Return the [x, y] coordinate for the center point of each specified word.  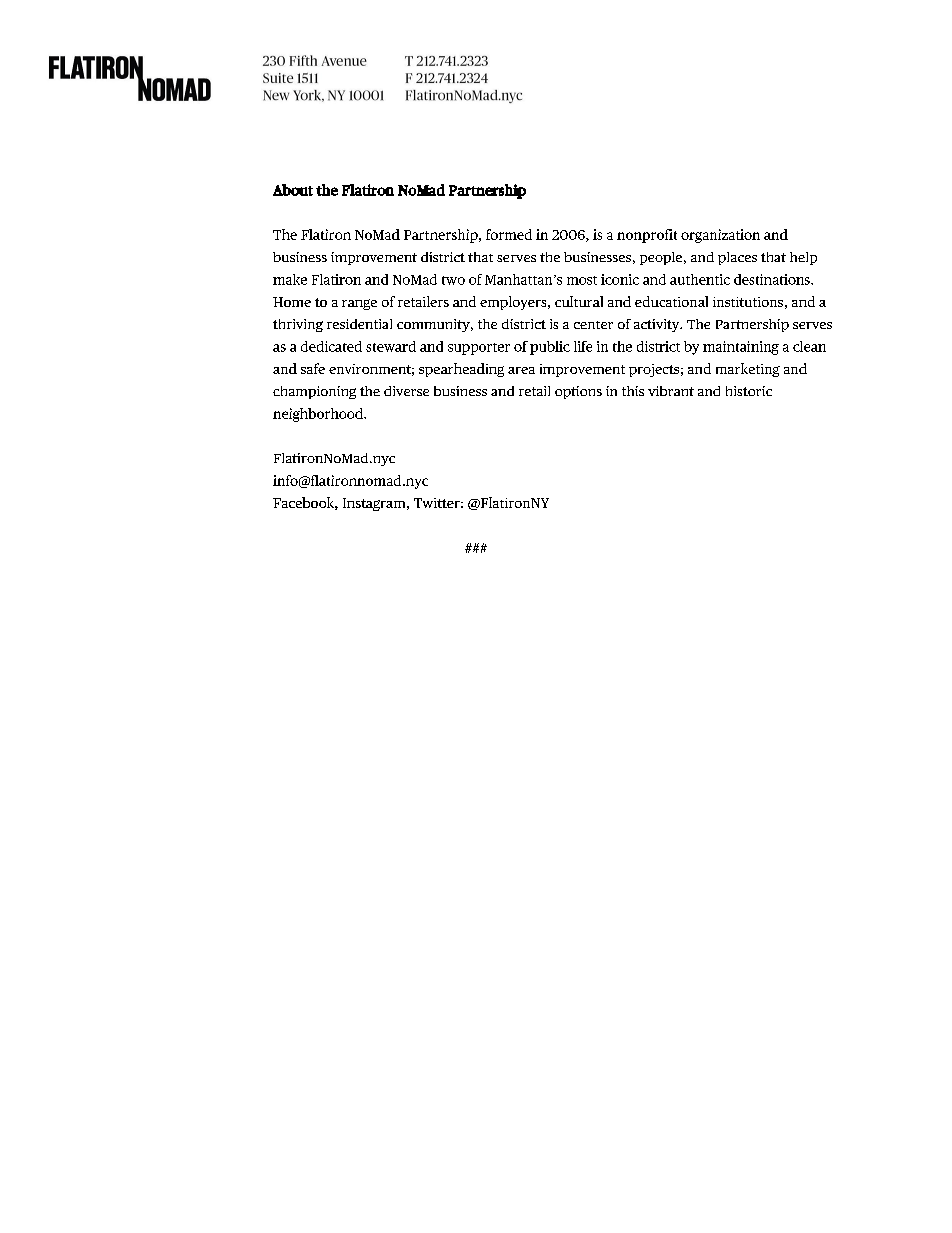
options [578, 392]
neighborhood [319, 415]
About [293, 190]
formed [509, 234]
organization [720, 236]
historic [749, 391]
